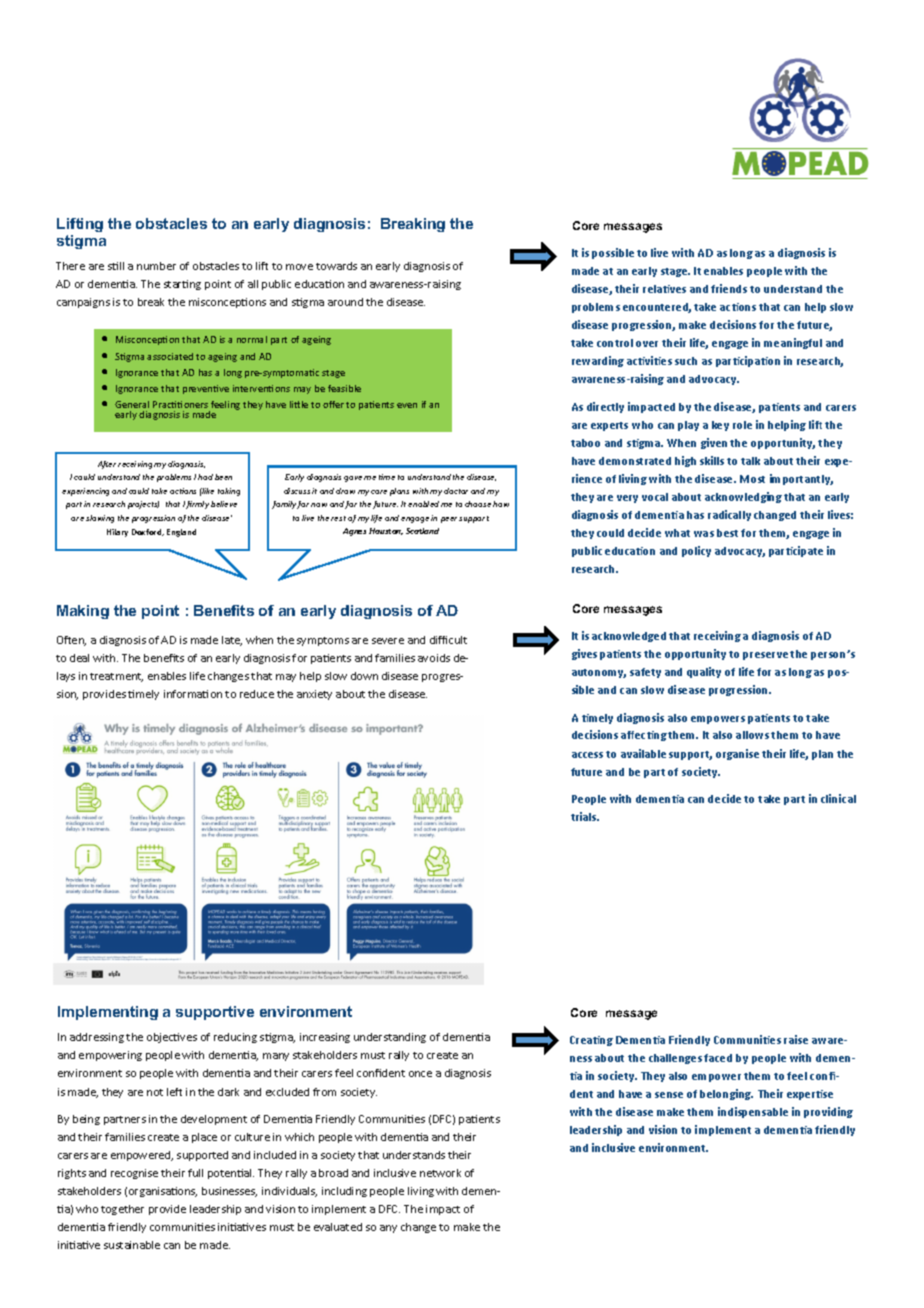  I want to click on clinical, so click(838, 798).
